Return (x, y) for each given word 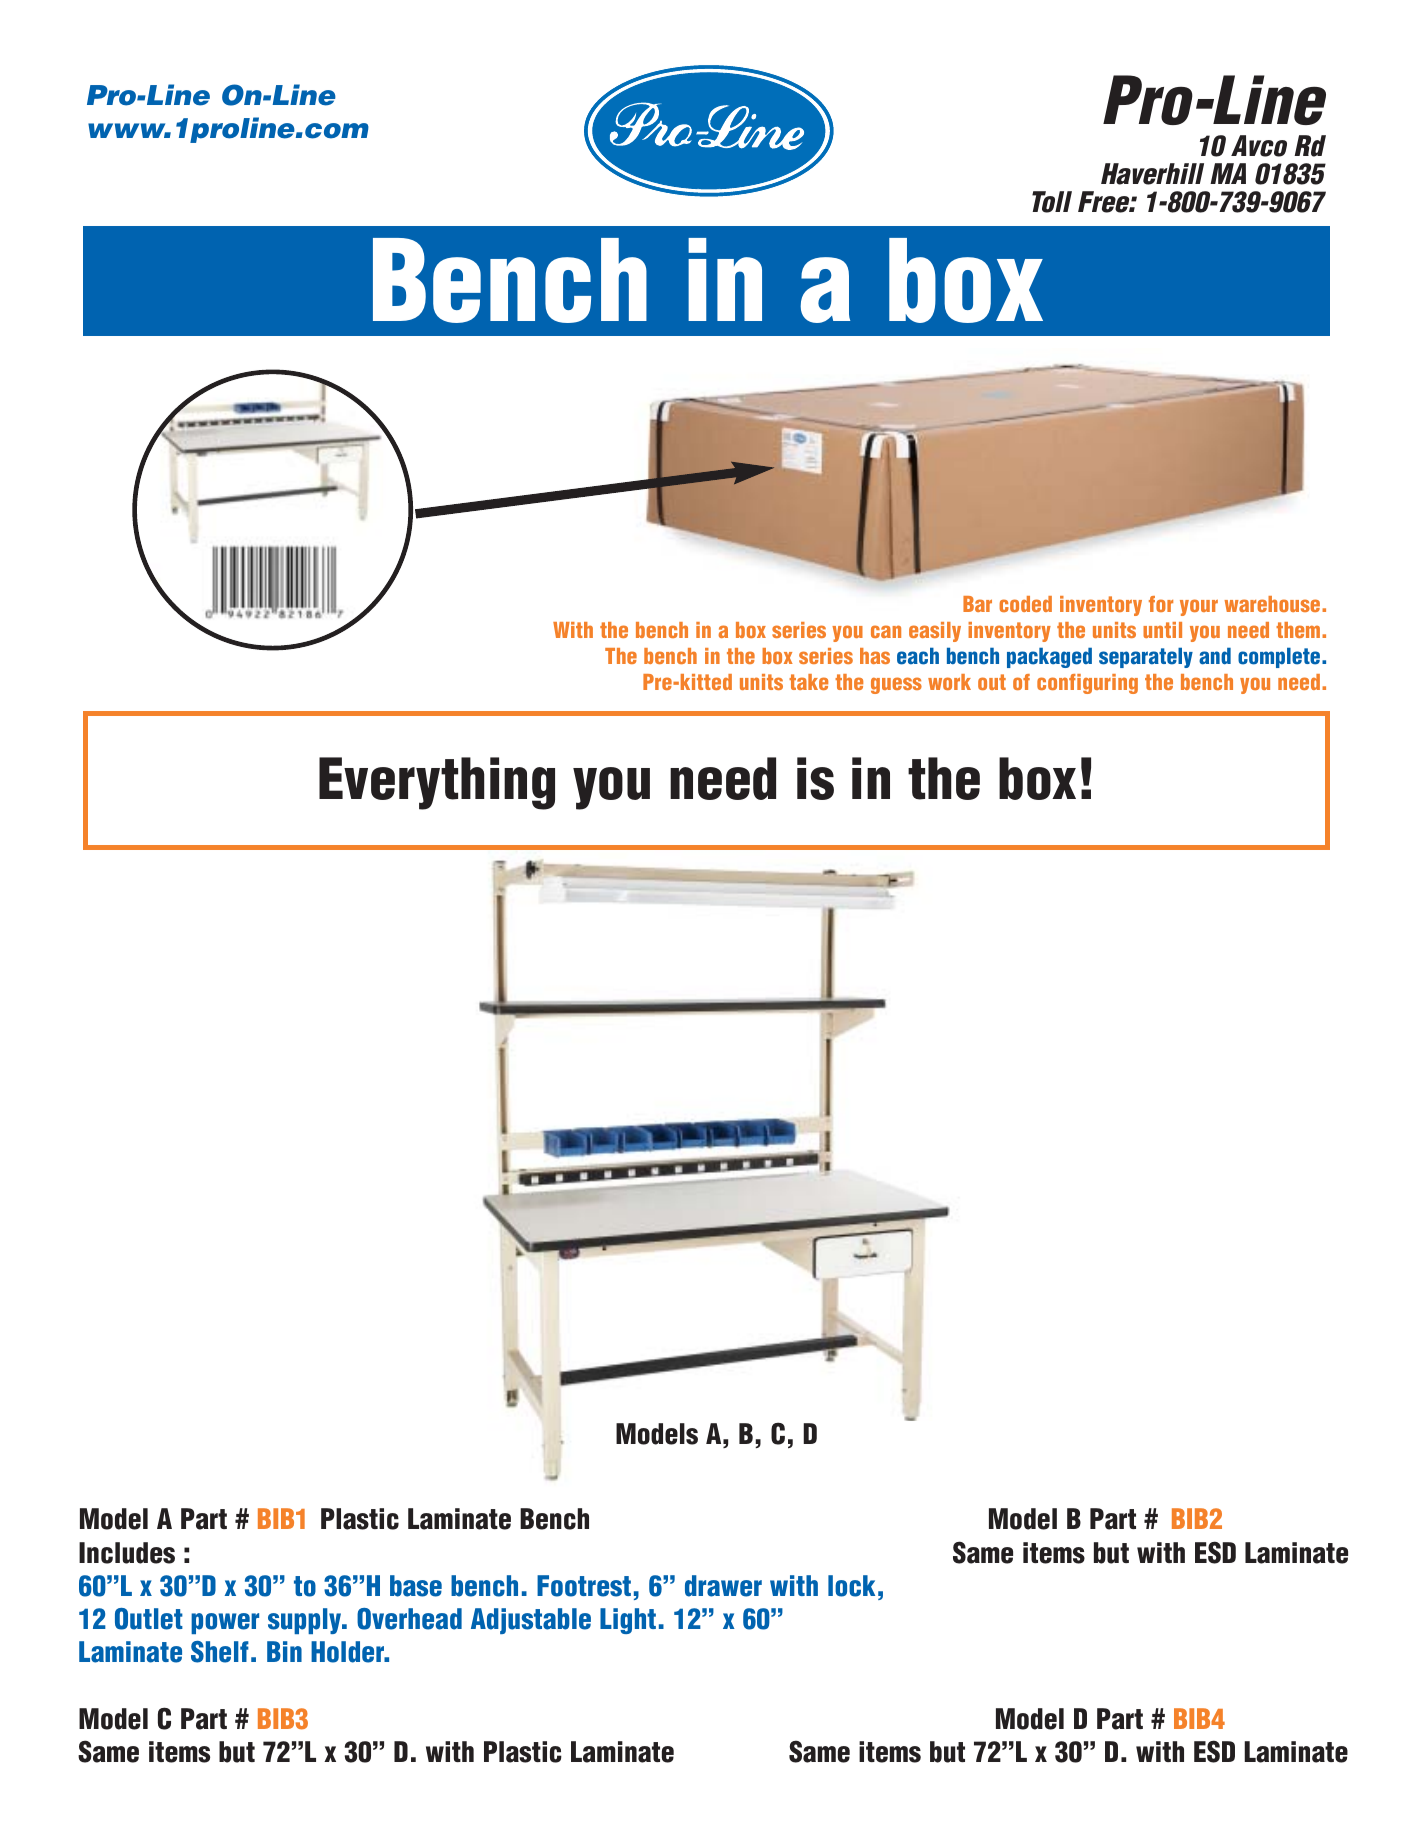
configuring (1087, 684)
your (1199, 607)
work (949, 682)
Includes (127, 1553)
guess (896, 685)
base (416, 1586)
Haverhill (1152, 174)
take (808, 682)
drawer (723, 1586)
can (886, 631)
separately (1146, 658)
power (225, 1623)
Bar (977, 604)
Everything (437, 783)
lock (851, 1586)
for (1161, 604)
